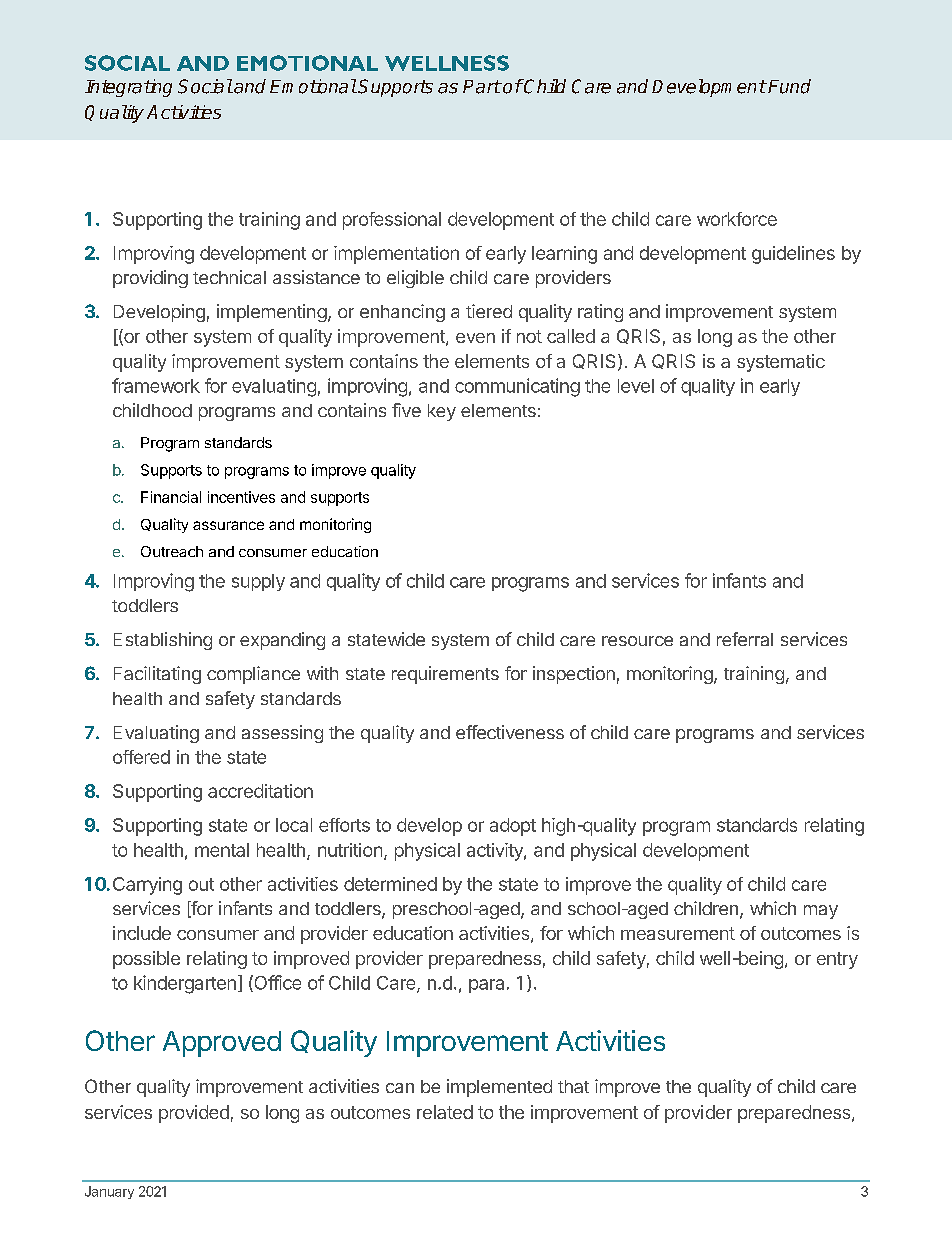 The image size is (952, 1233). What do you see at coordinates (445, 1112) in the screenshot?
I see `related` at bounding box center [445, 1112].
